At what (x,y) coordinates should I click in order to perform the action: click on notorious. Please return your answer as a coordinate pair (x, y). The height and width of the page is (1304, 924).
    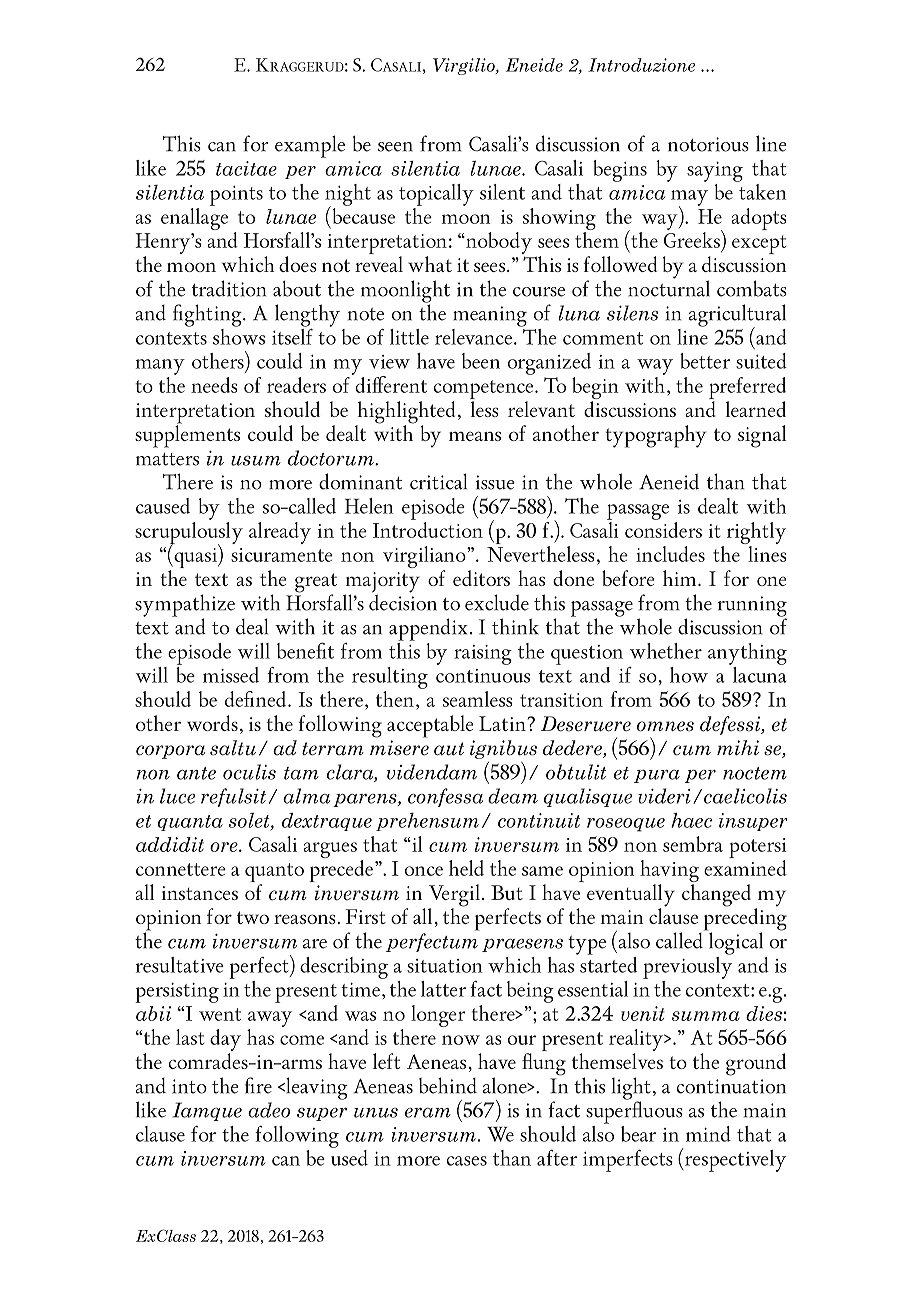
    Looking at the image, I should click on (708, 144).
